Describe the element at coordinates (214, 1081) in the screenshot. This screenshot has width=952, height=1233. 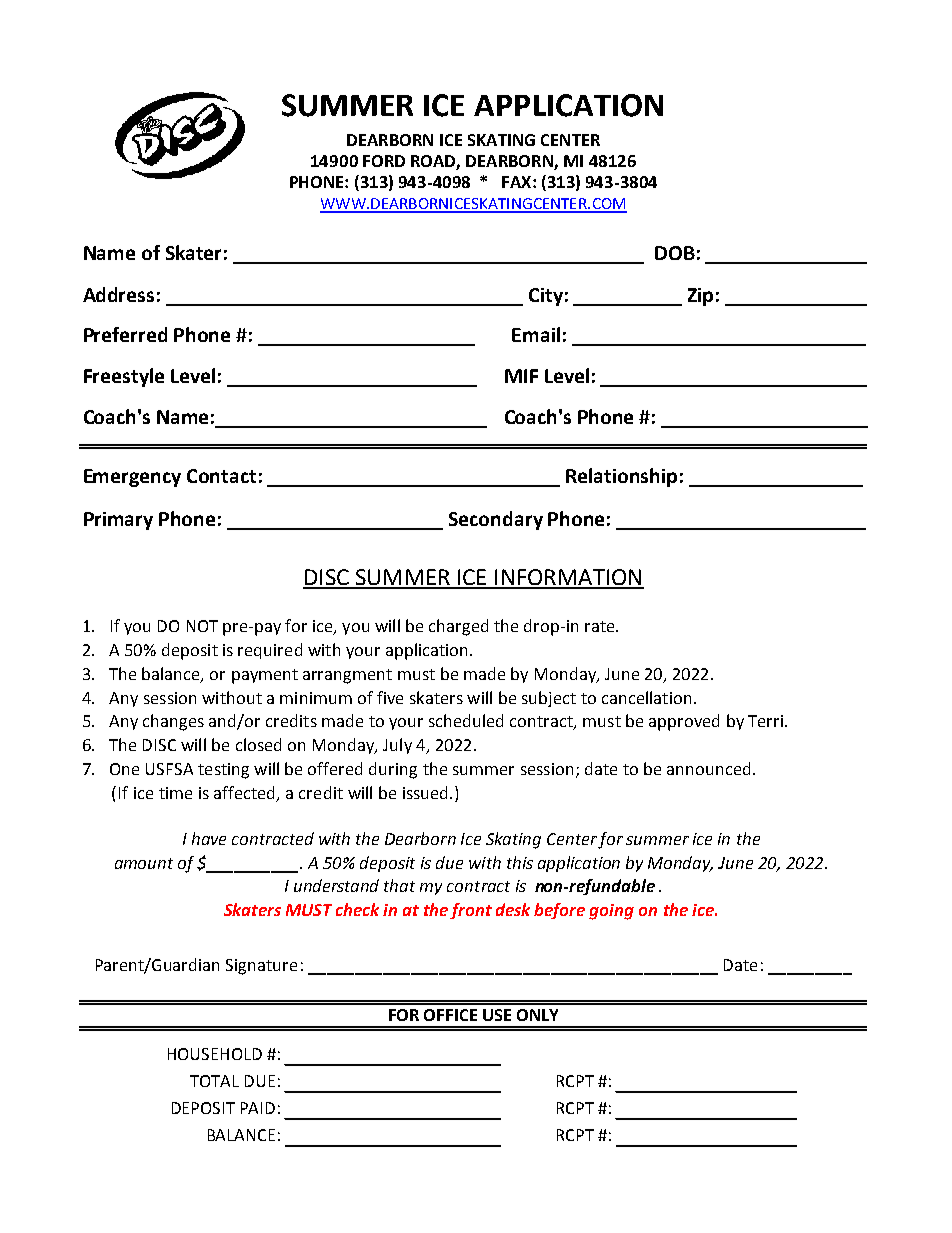
I see `TOTAL` at that location.
